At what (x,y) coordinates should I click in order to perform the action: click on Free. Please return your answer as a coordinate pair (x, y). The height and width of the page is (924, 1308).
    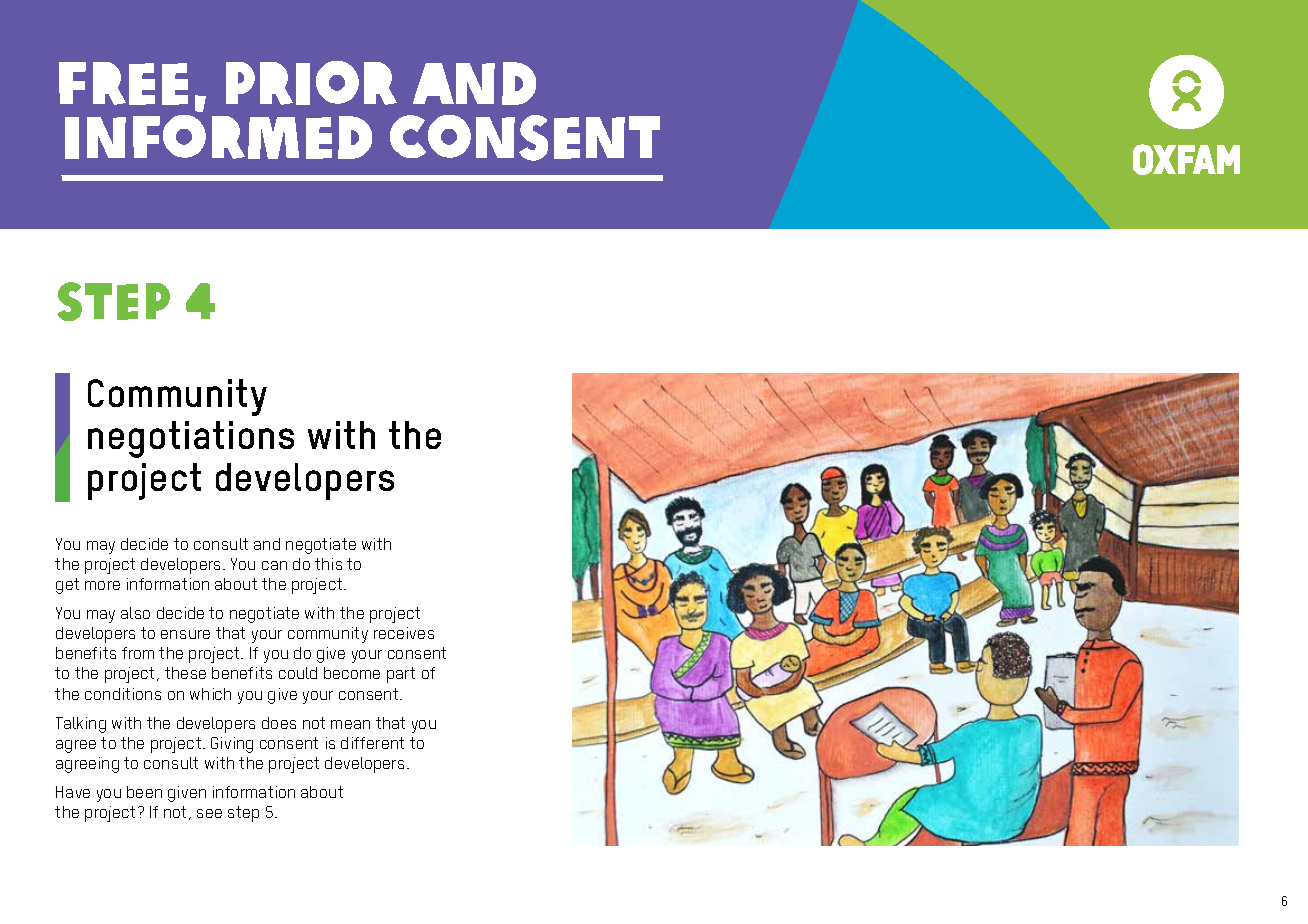
    Looking at the image, I should click on (123, 83).
